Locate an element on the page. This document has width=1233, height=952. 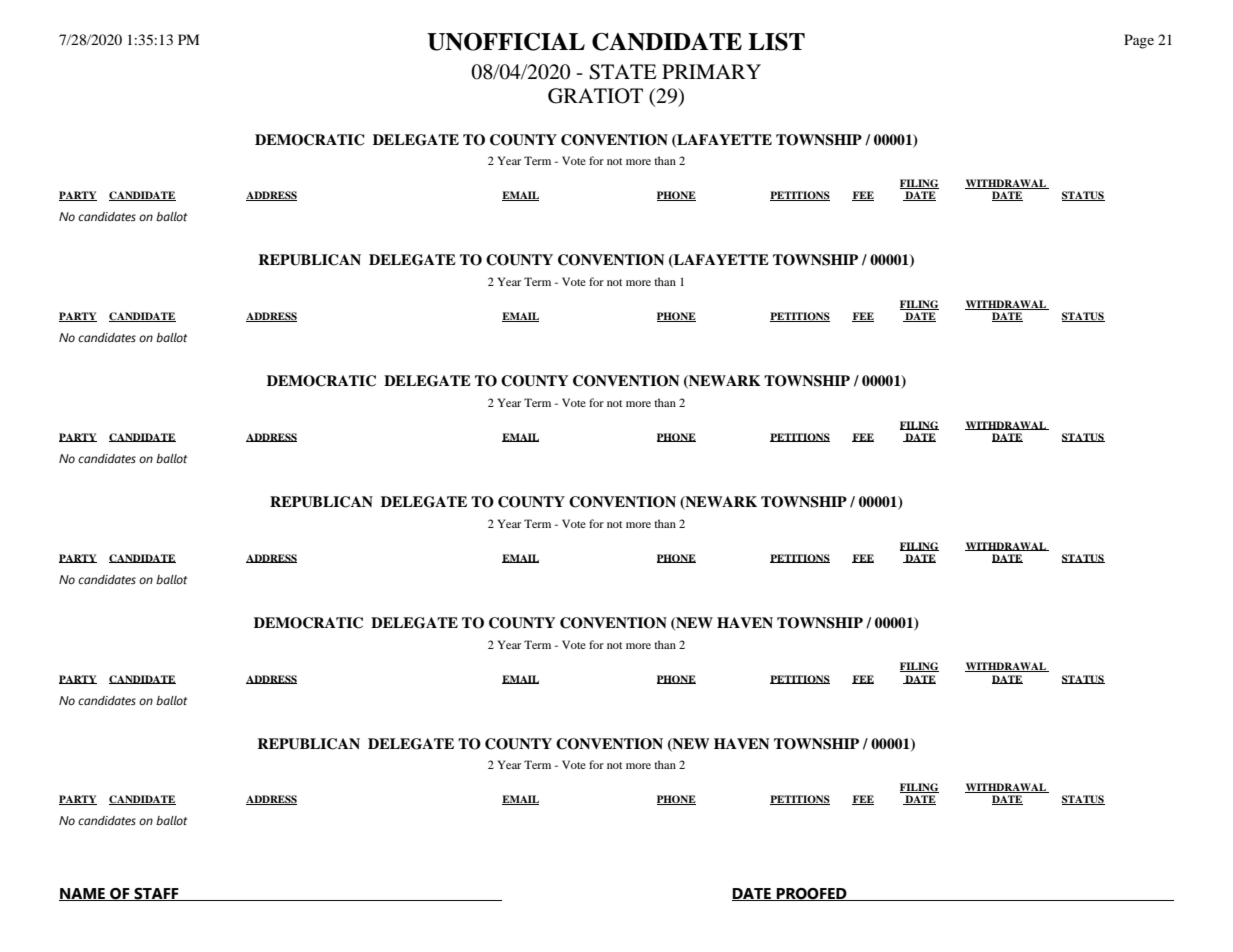
STAFF is located at coordinates (156, 894).
